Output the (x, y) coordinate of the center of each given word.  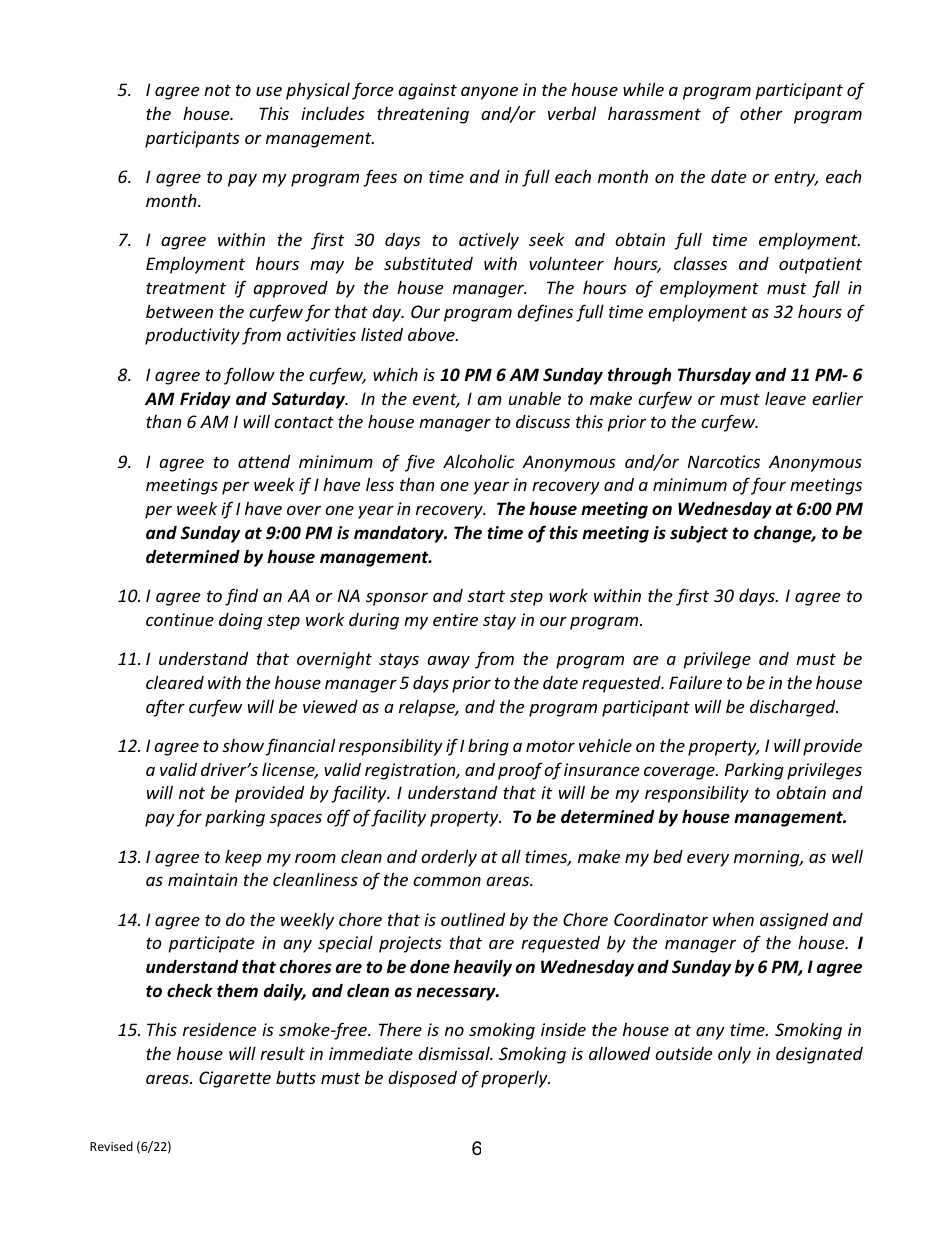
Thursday (714, 376)
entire (455, 619)
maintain (202, 879)
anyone (489, 93)
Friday (205, 400)
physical (318, 91)
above (432, 334)
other (761, 113)
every (708, 860)
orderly (449, 858)
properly (515, 1079)
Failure (695, 682)
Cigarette (235, 1079)
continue (180, 619)
